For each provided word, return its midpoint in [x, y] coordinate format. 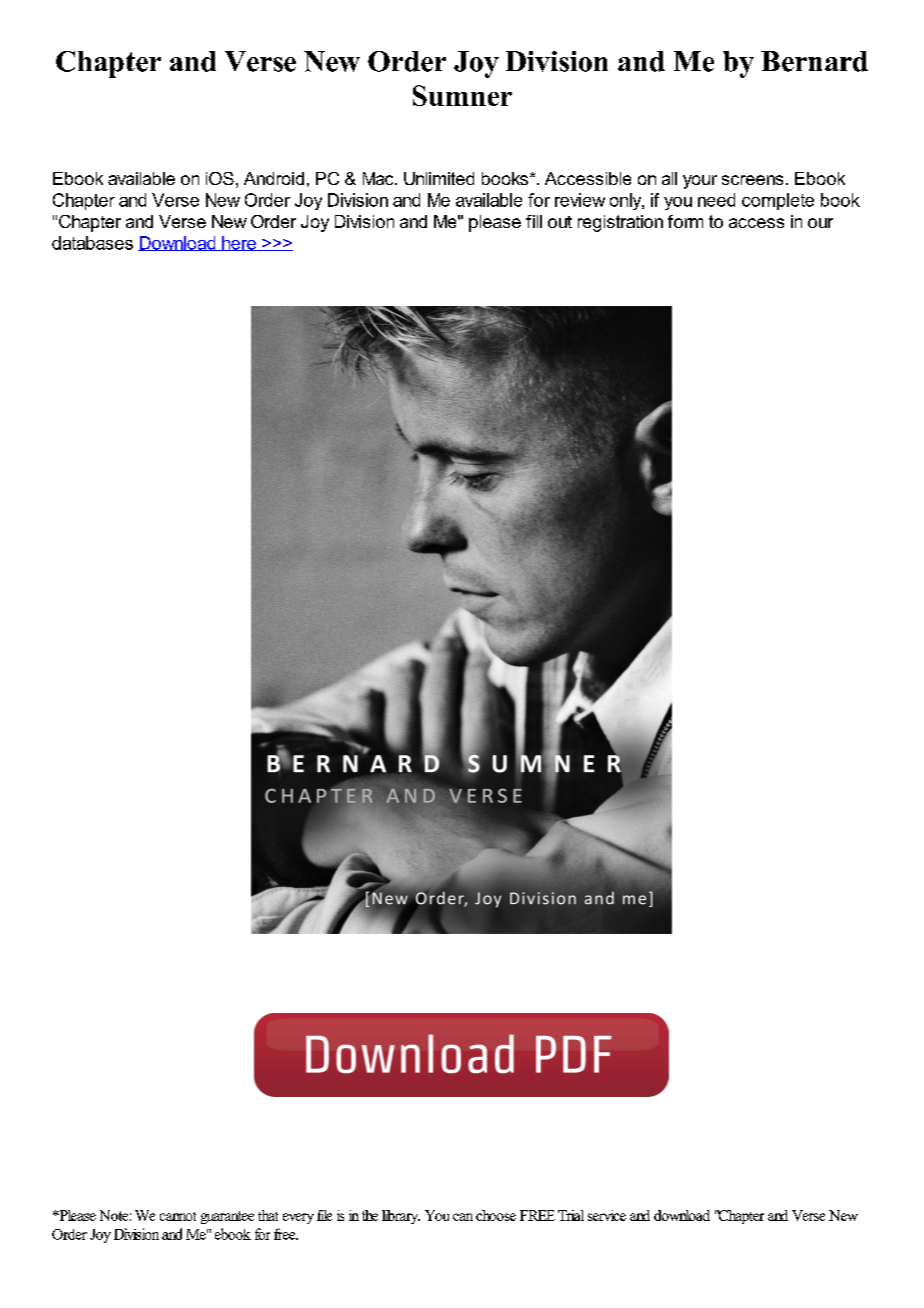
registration [620, 223]
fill [534, 221]
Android [274, 178]
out [560, 222]
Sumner [462, 95]
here [239, 243]
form [685, 221]
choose [496, 1215]
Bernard [814, 61]
